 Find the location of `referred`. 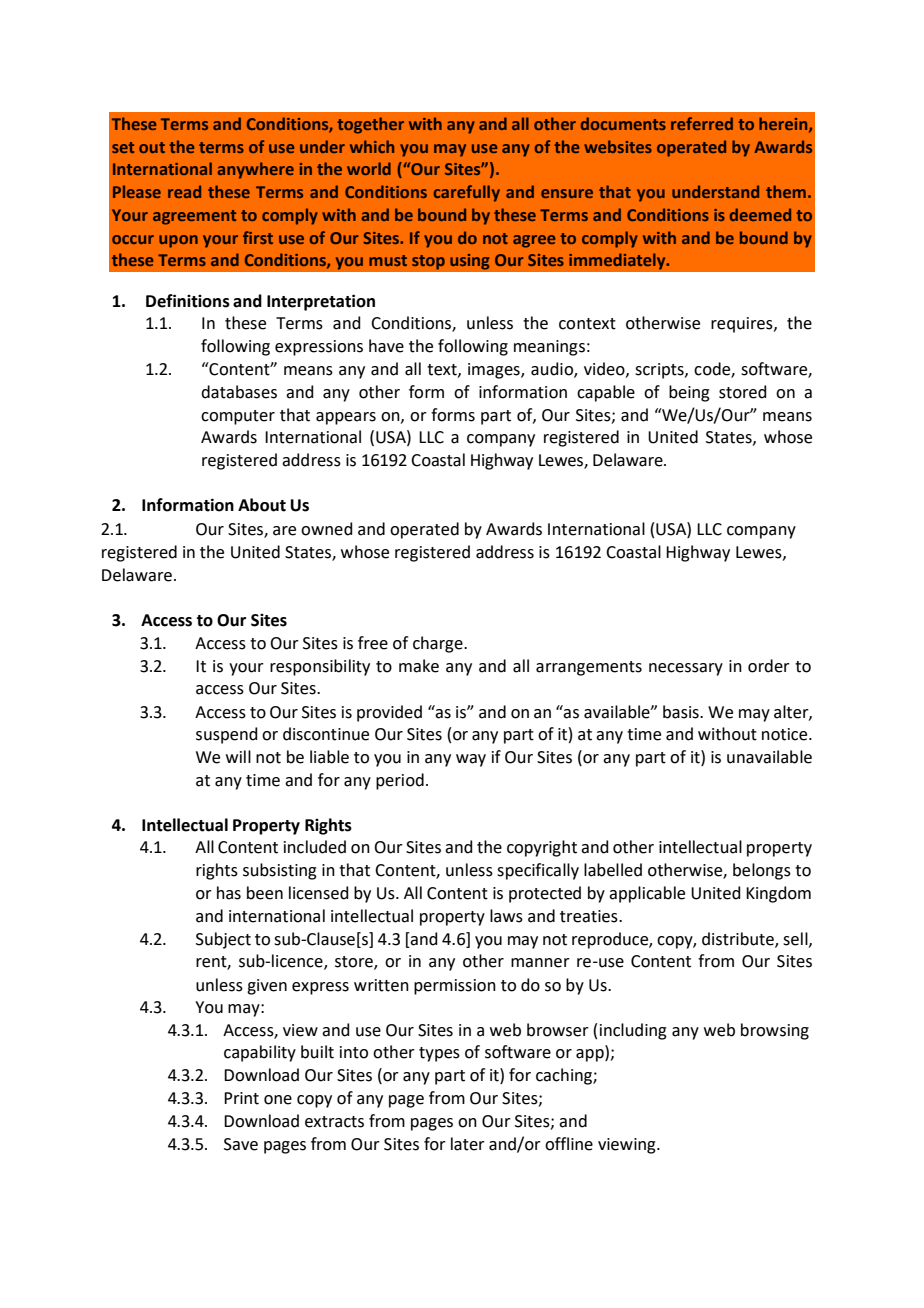

referred is located at coordinates (702, 123).
